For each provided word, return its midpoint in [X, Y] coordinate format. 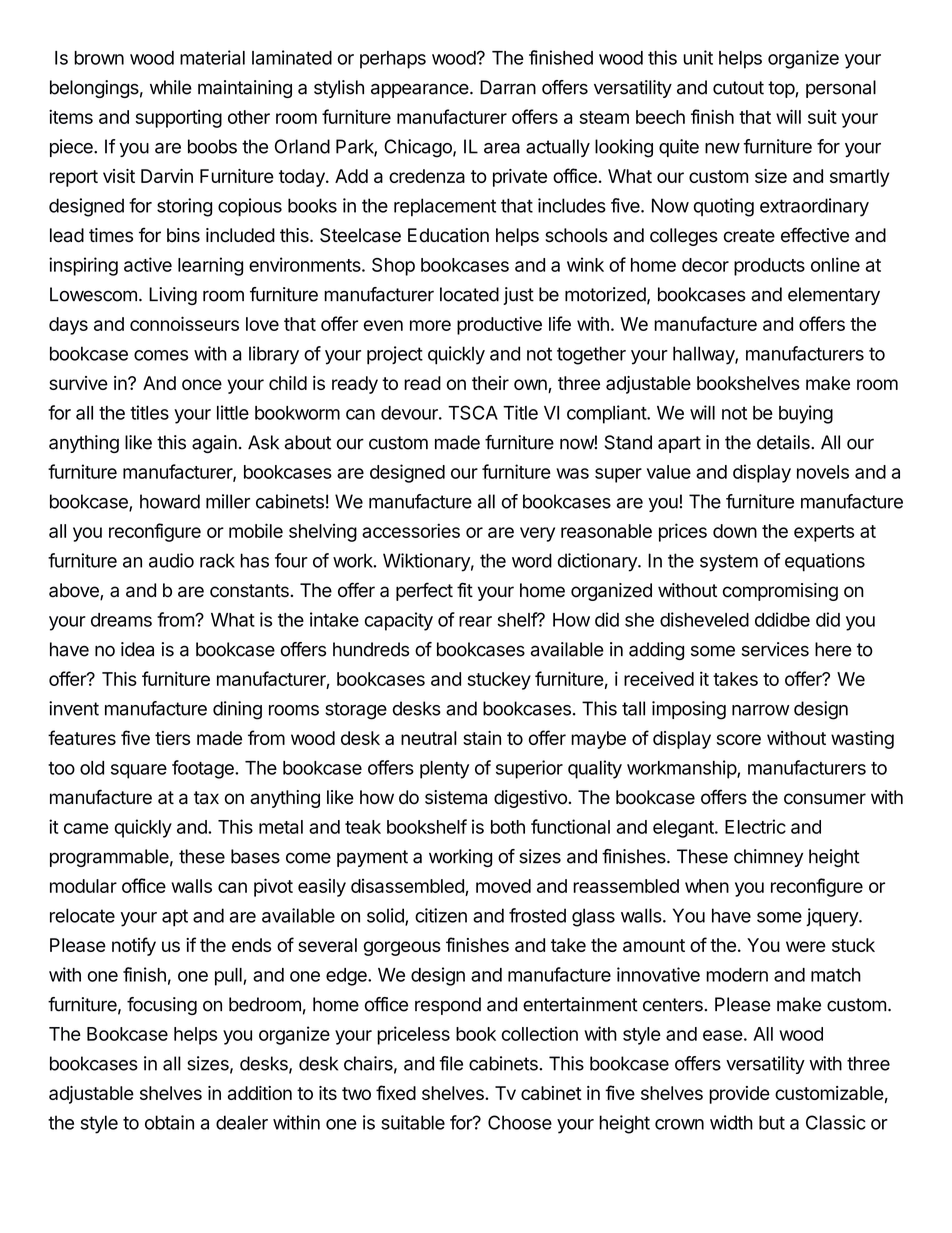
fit [465, 589]
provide [739, 1095]
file [451, 1063]
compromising [780, 592]
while [171, 87]
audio [171, 560]
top [782, 89]
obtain [169, 1122]
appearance [420, 90]
